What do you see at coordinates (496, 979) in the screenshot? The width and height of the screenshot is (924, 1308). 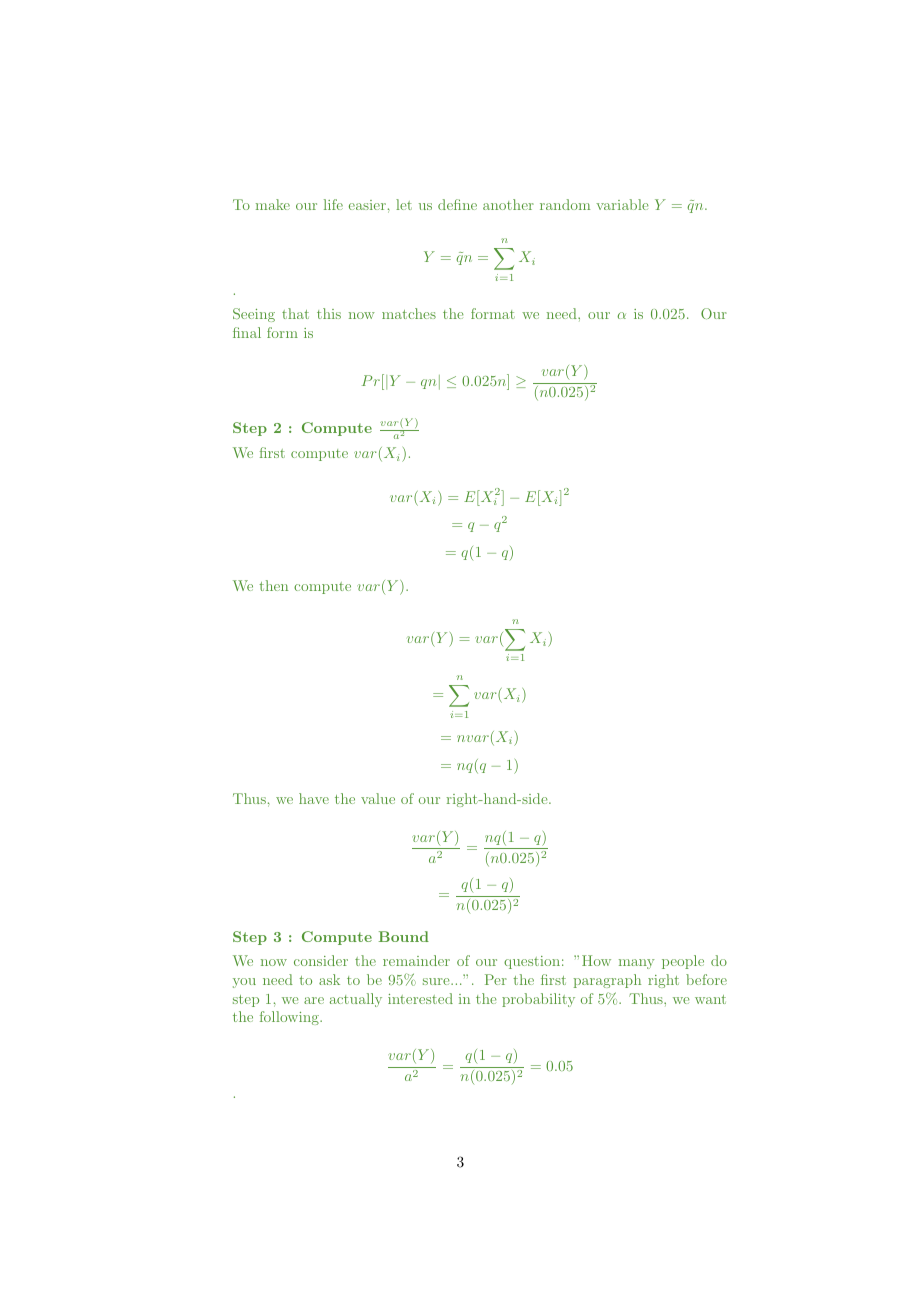 I see `Per` at bounding box center [496, 979].
